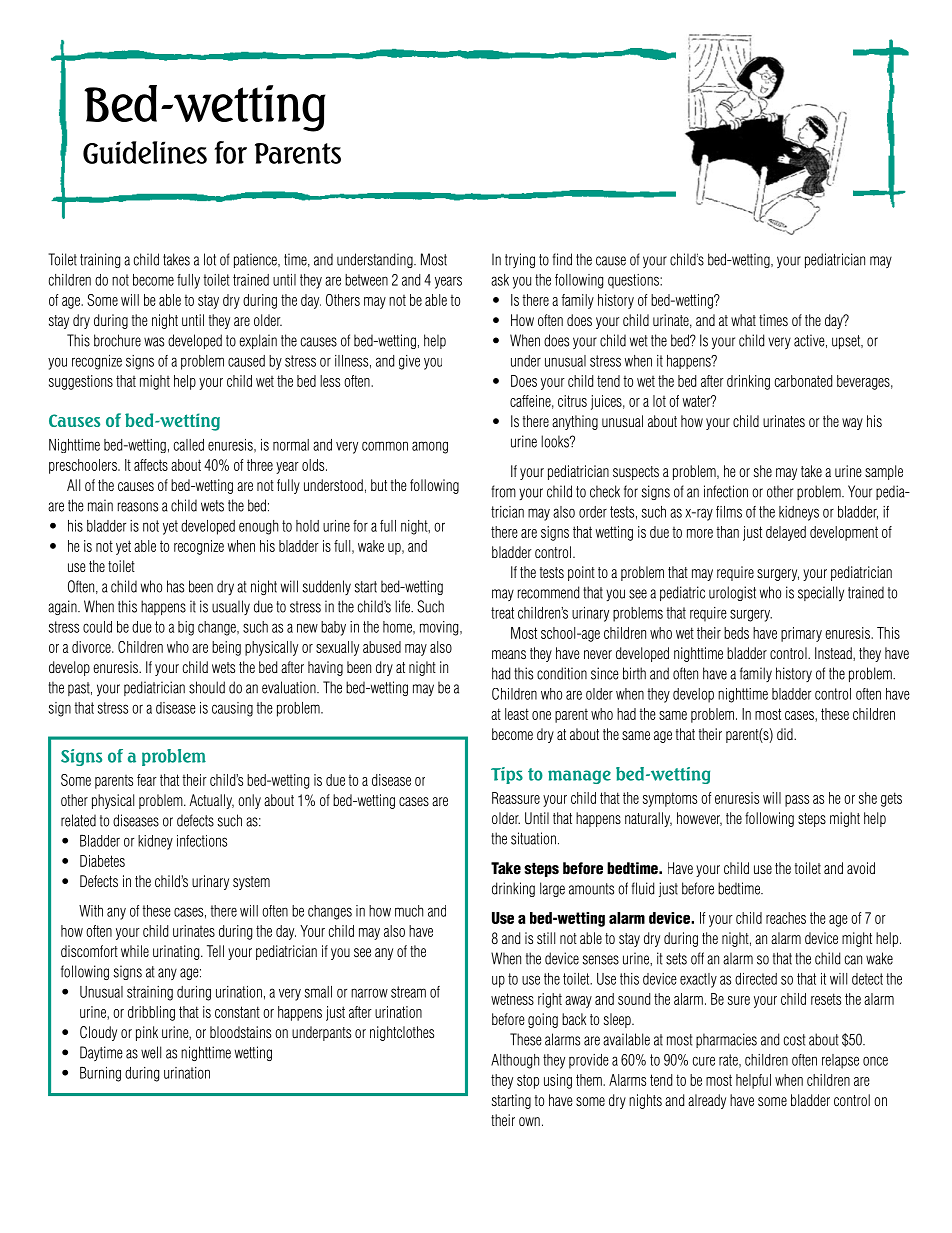 The image size is (952, 1233). What do you see at coordinates (634, 281) in the screenshot?
I see `questions` at bounding box center [634, 281].
